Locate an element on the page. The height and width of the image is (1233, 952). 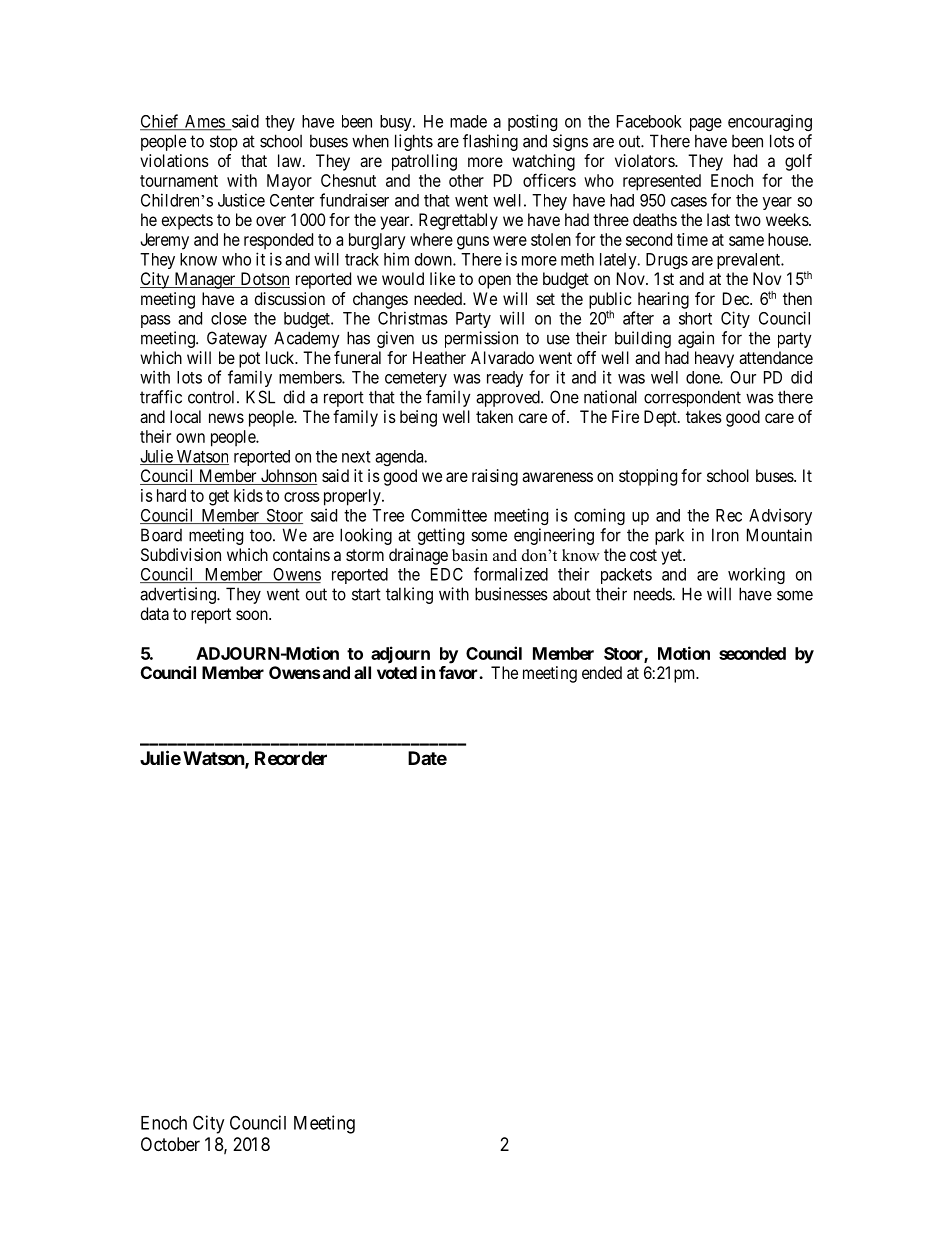
Recorder is located at coordinates (291, 758).
